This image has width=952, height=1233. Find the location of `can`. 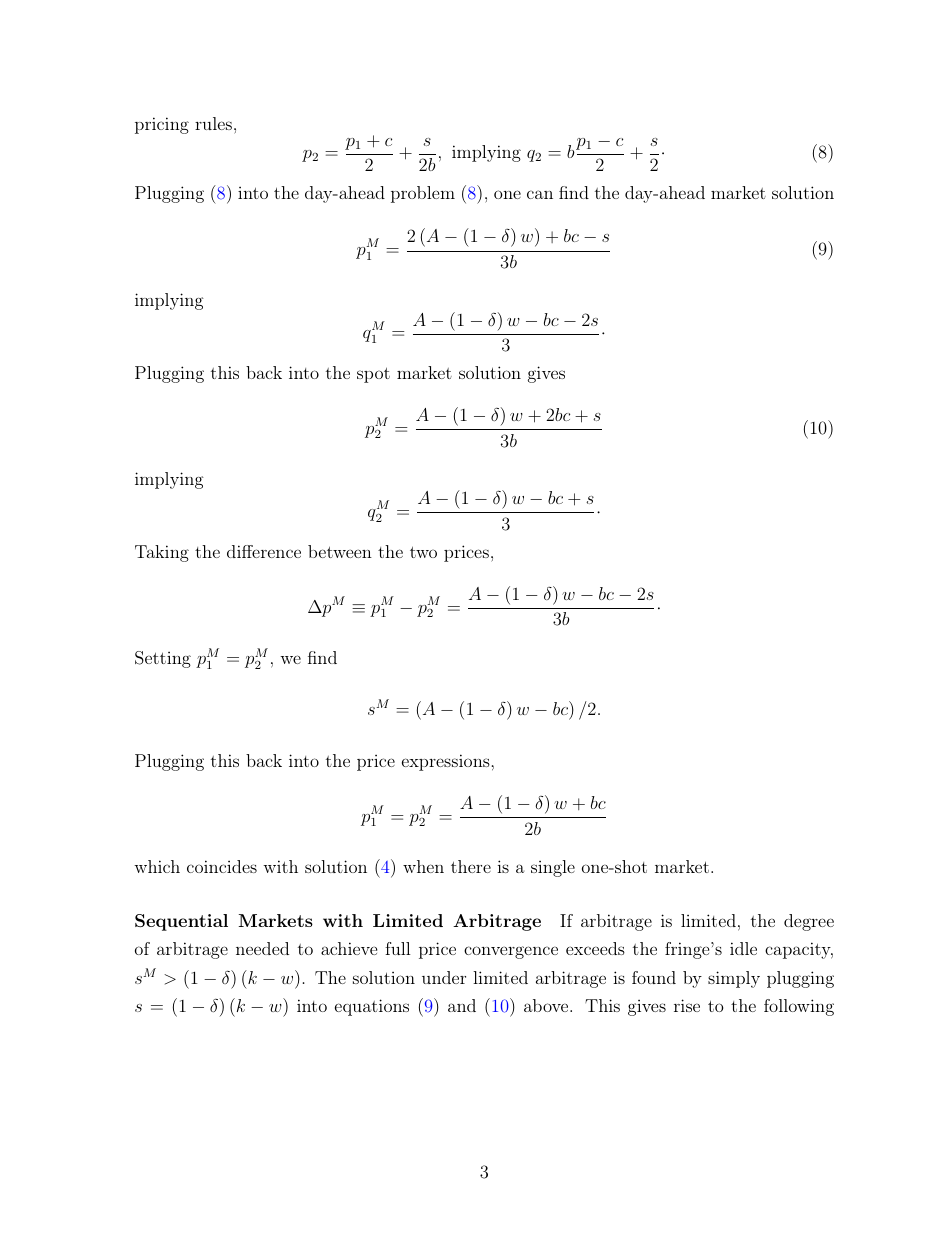

can is located at coordinates (540, 194).
